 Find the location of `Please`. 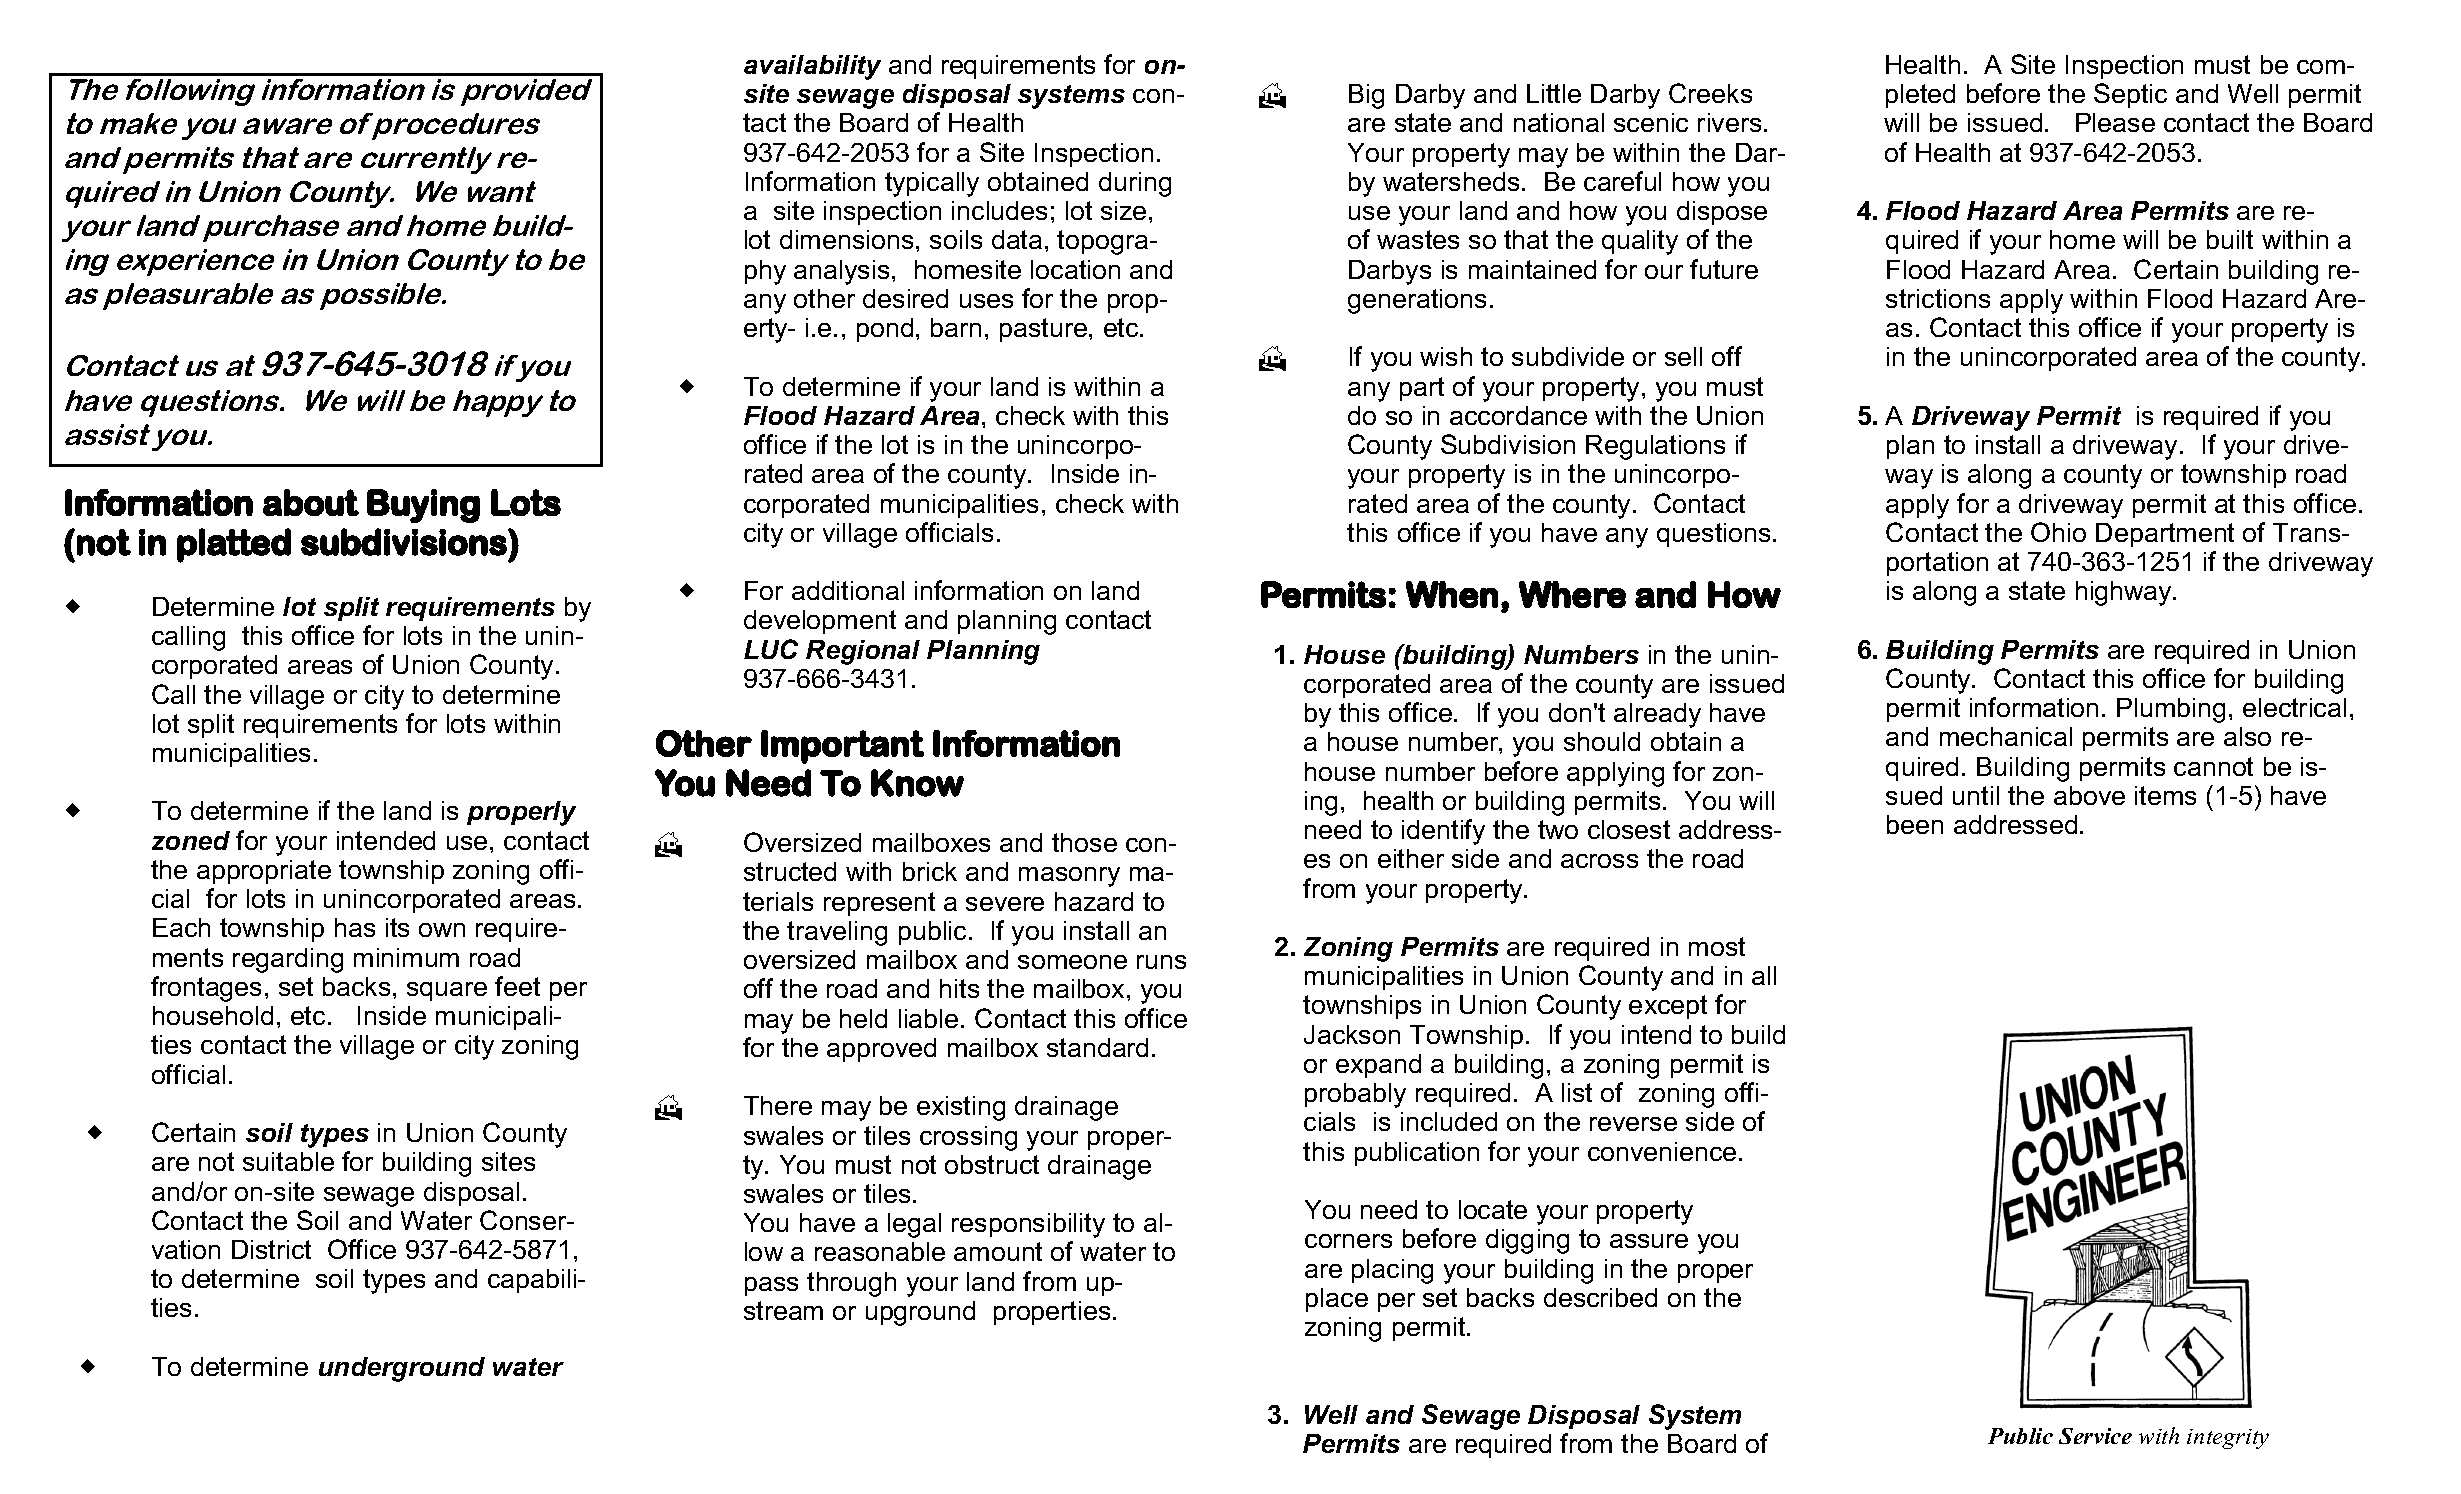

Please is located at coordinates (2115, 122).
